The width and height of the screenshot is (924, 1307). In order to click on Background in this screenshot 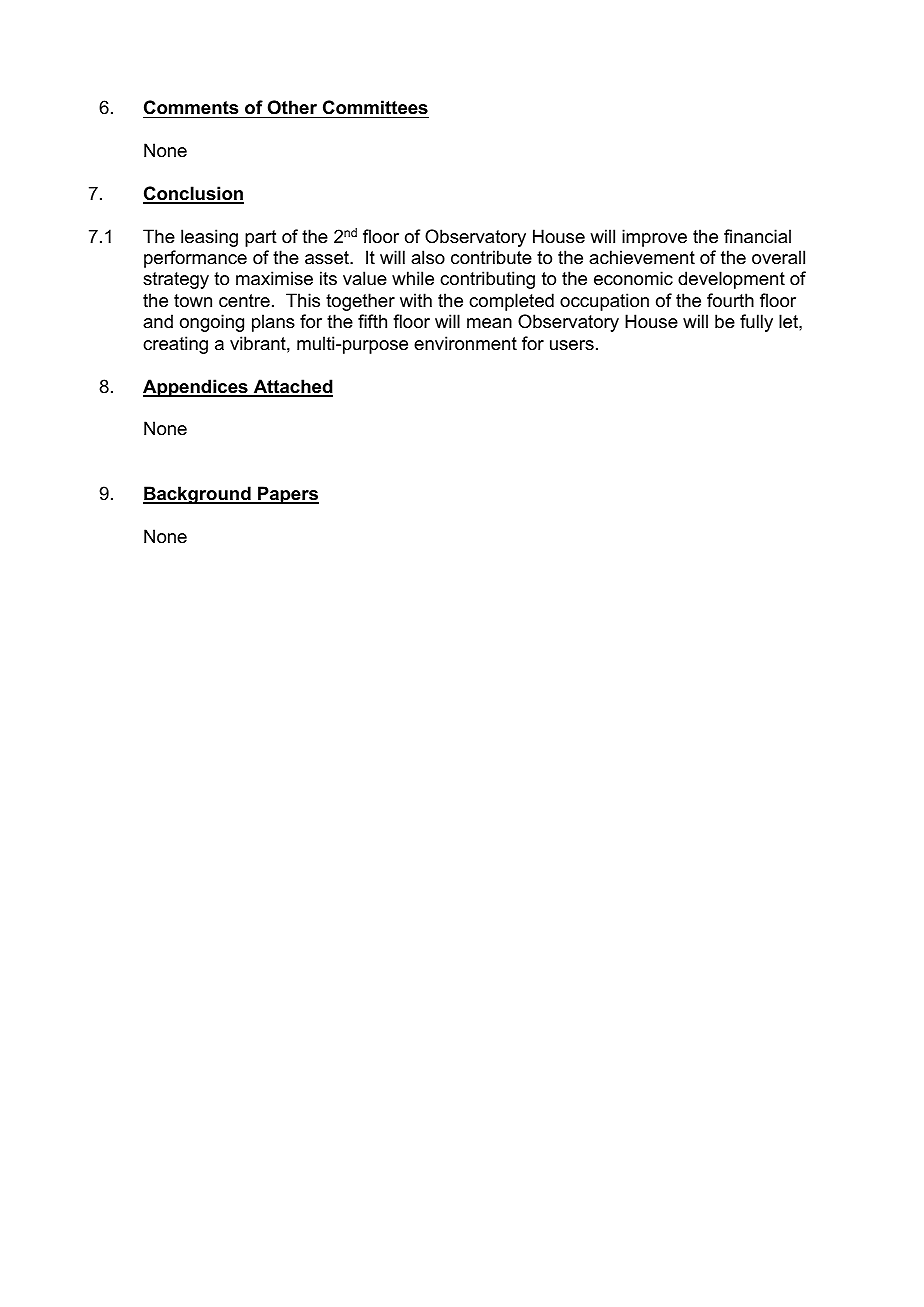, I will do `click(198, 495)`.
